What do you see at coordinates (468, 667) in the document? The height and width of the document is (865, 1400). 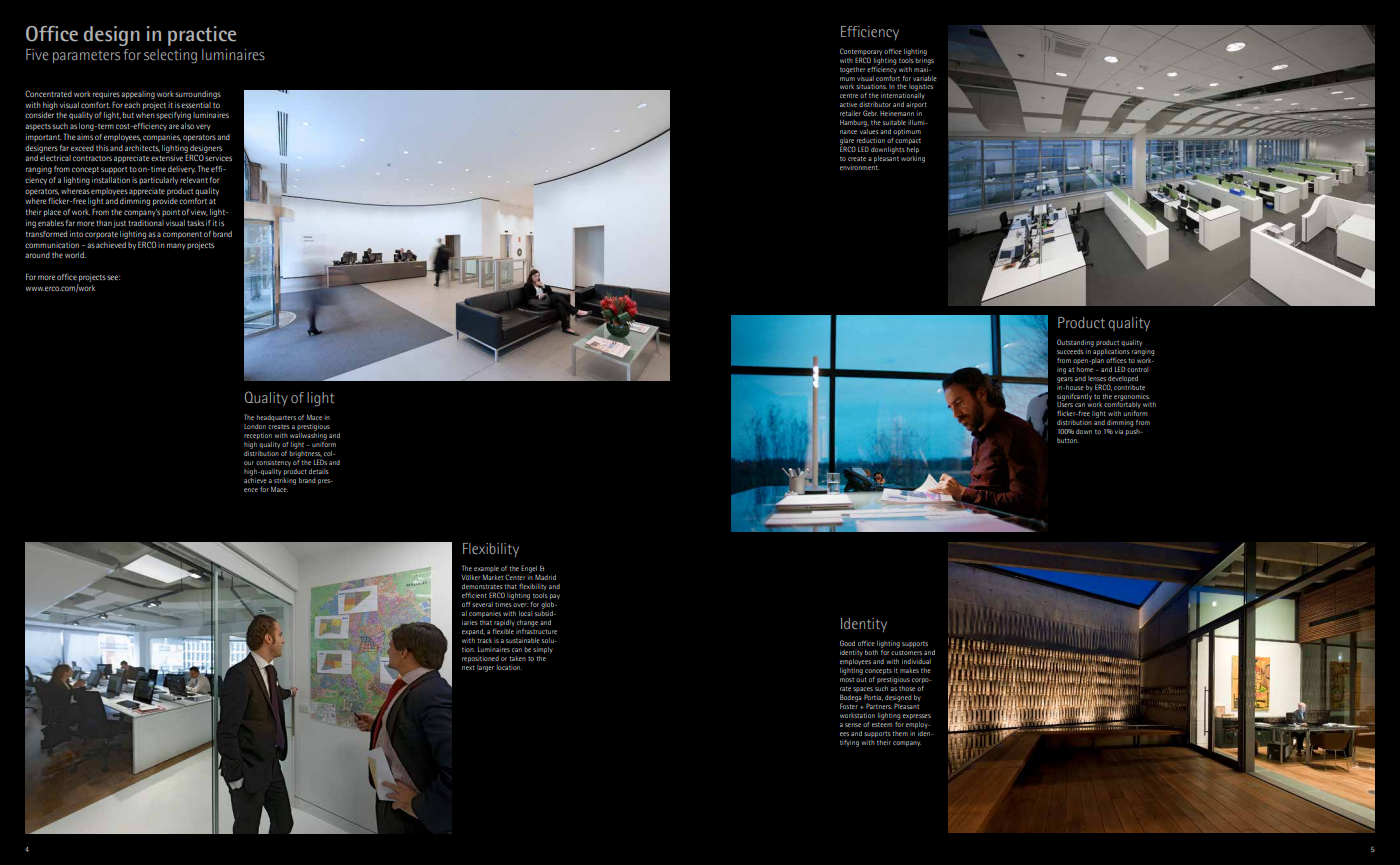 I see `next` at bounding box center [468, 667].
